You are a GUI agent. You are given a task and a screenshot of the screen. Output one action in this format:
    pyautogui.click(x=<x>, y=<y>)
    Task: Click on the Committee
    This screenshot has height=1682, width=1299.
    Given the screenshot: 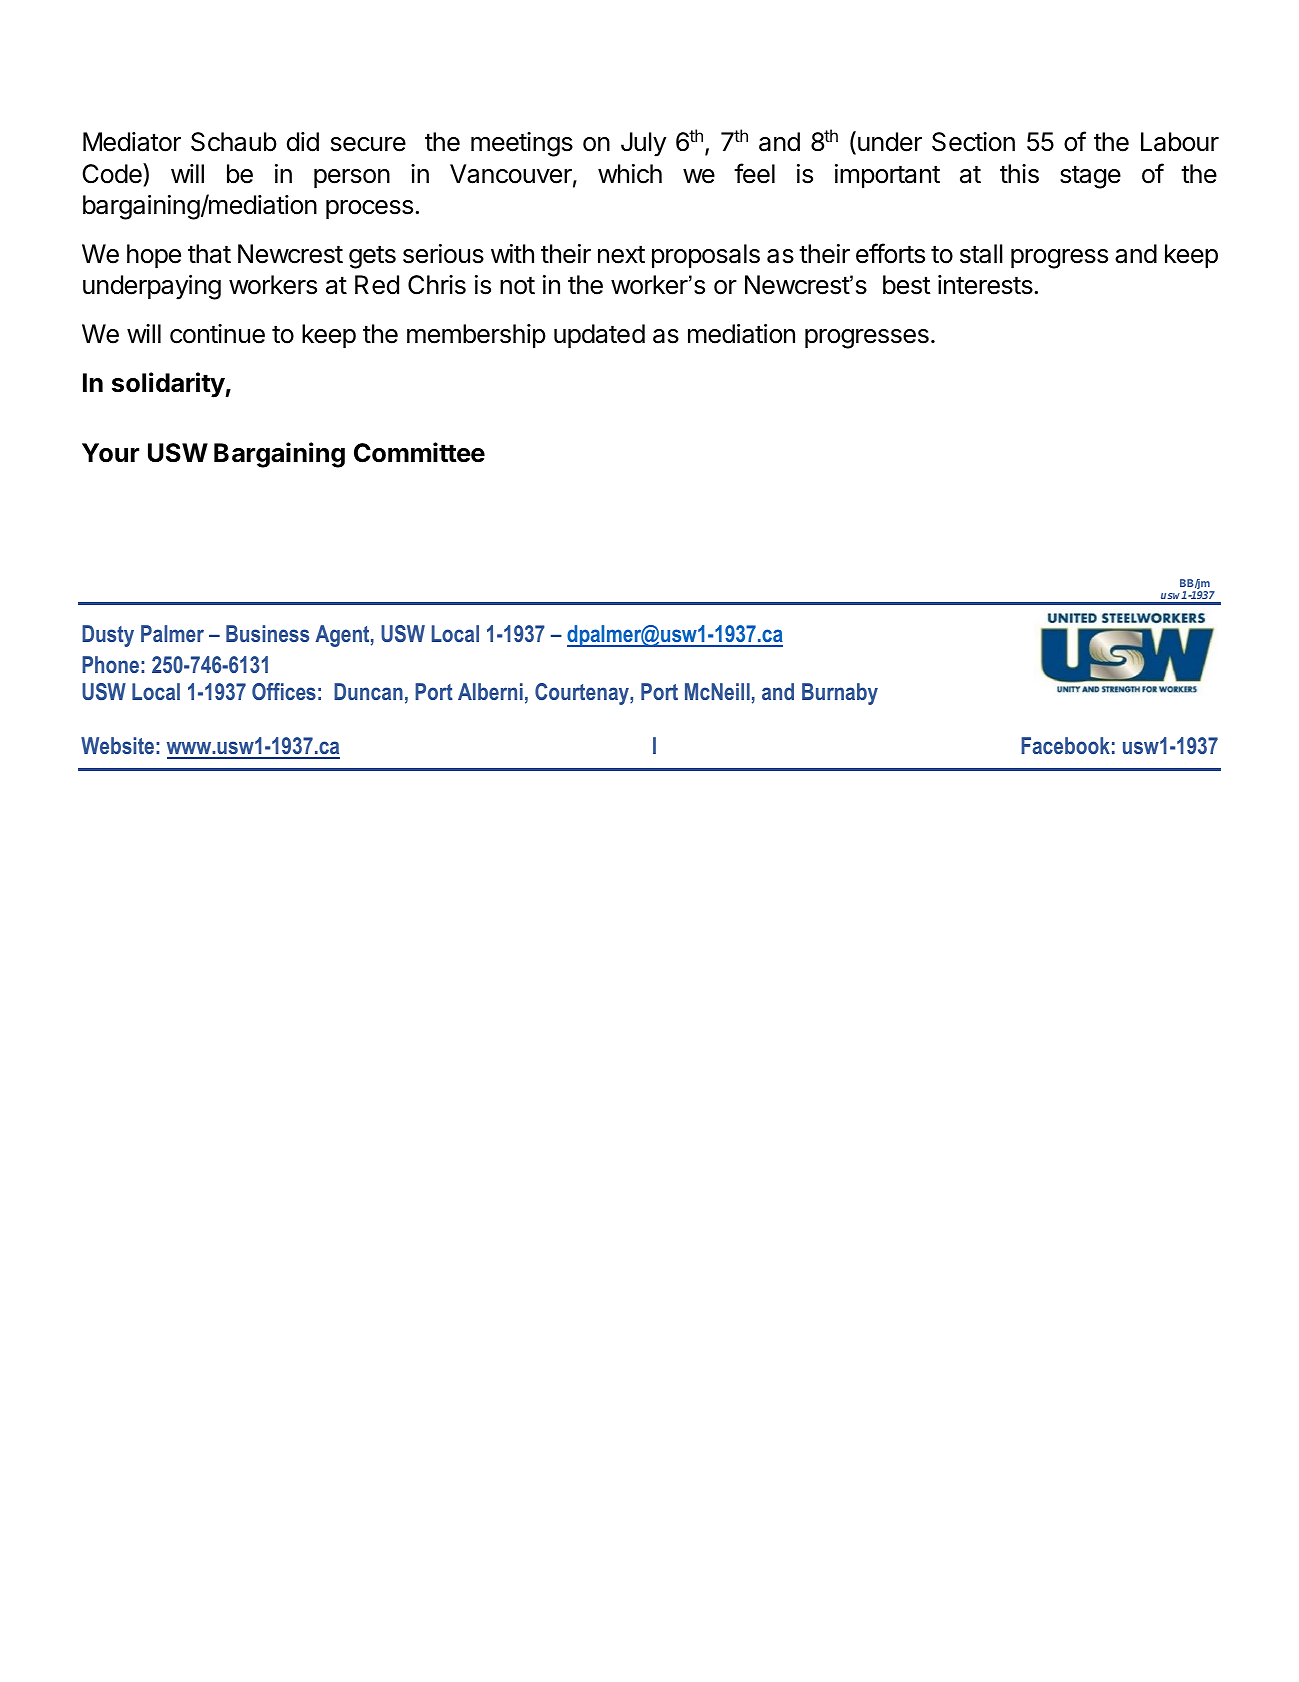 What is the action you would take?
    pyautogui.click(x=419, y=452)
